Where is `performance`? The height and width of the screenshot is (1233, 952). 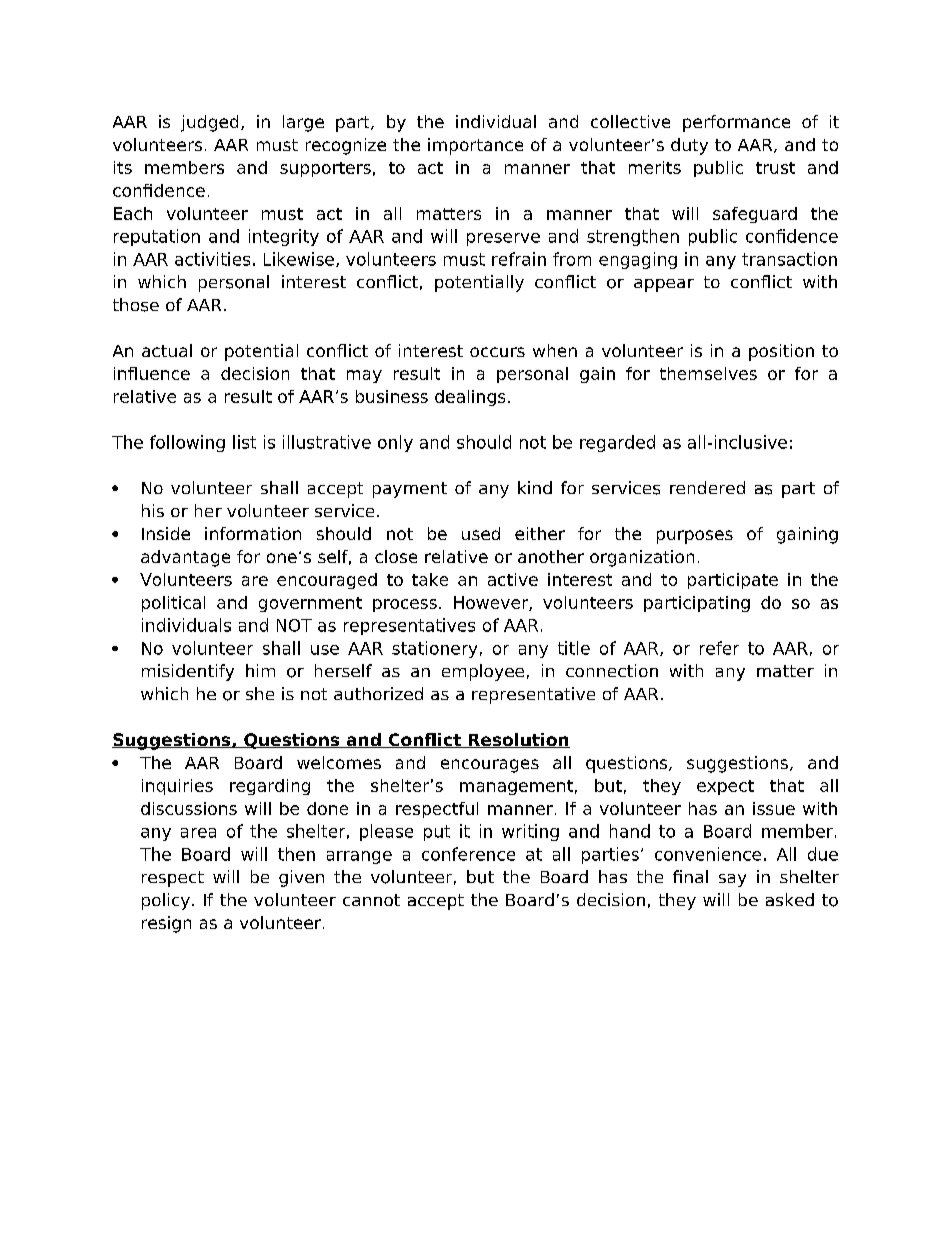 performance is located at coordinates (736, 123).
